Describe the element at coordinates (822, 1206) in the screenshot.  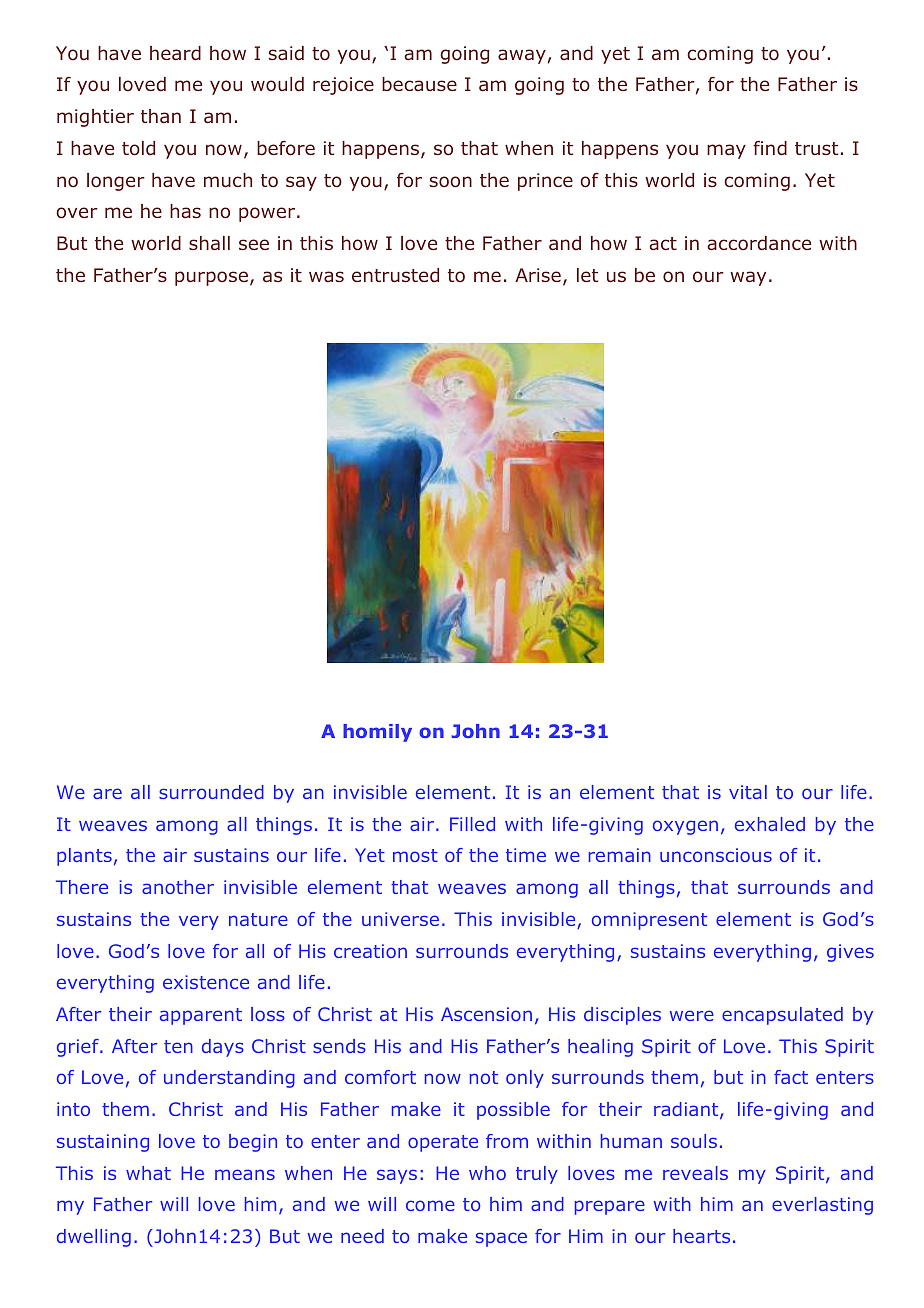
I see `everlasting` at that location.
